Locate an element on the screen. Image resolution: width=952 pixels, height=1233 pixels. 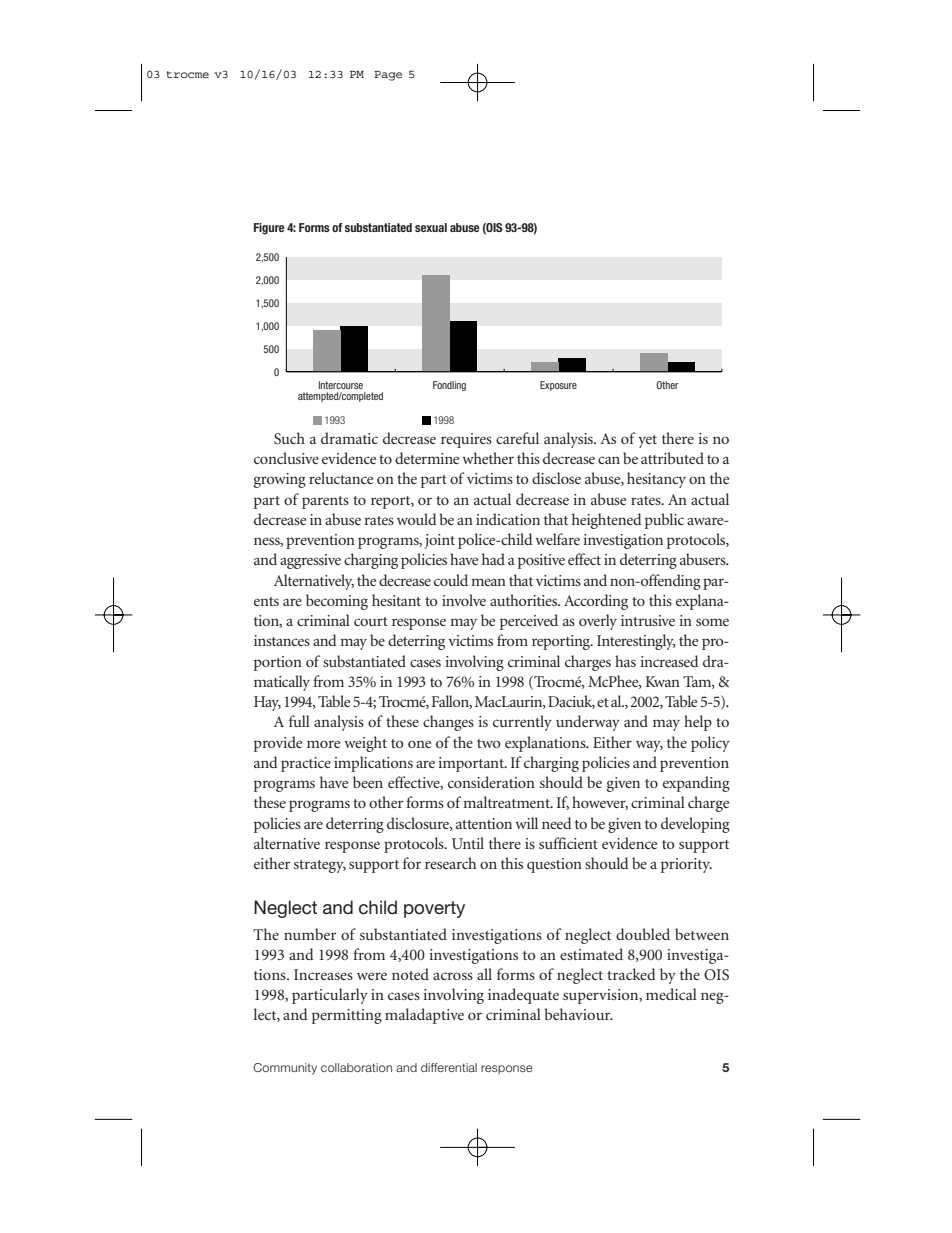
Page is located at coordinates (388, 76).
